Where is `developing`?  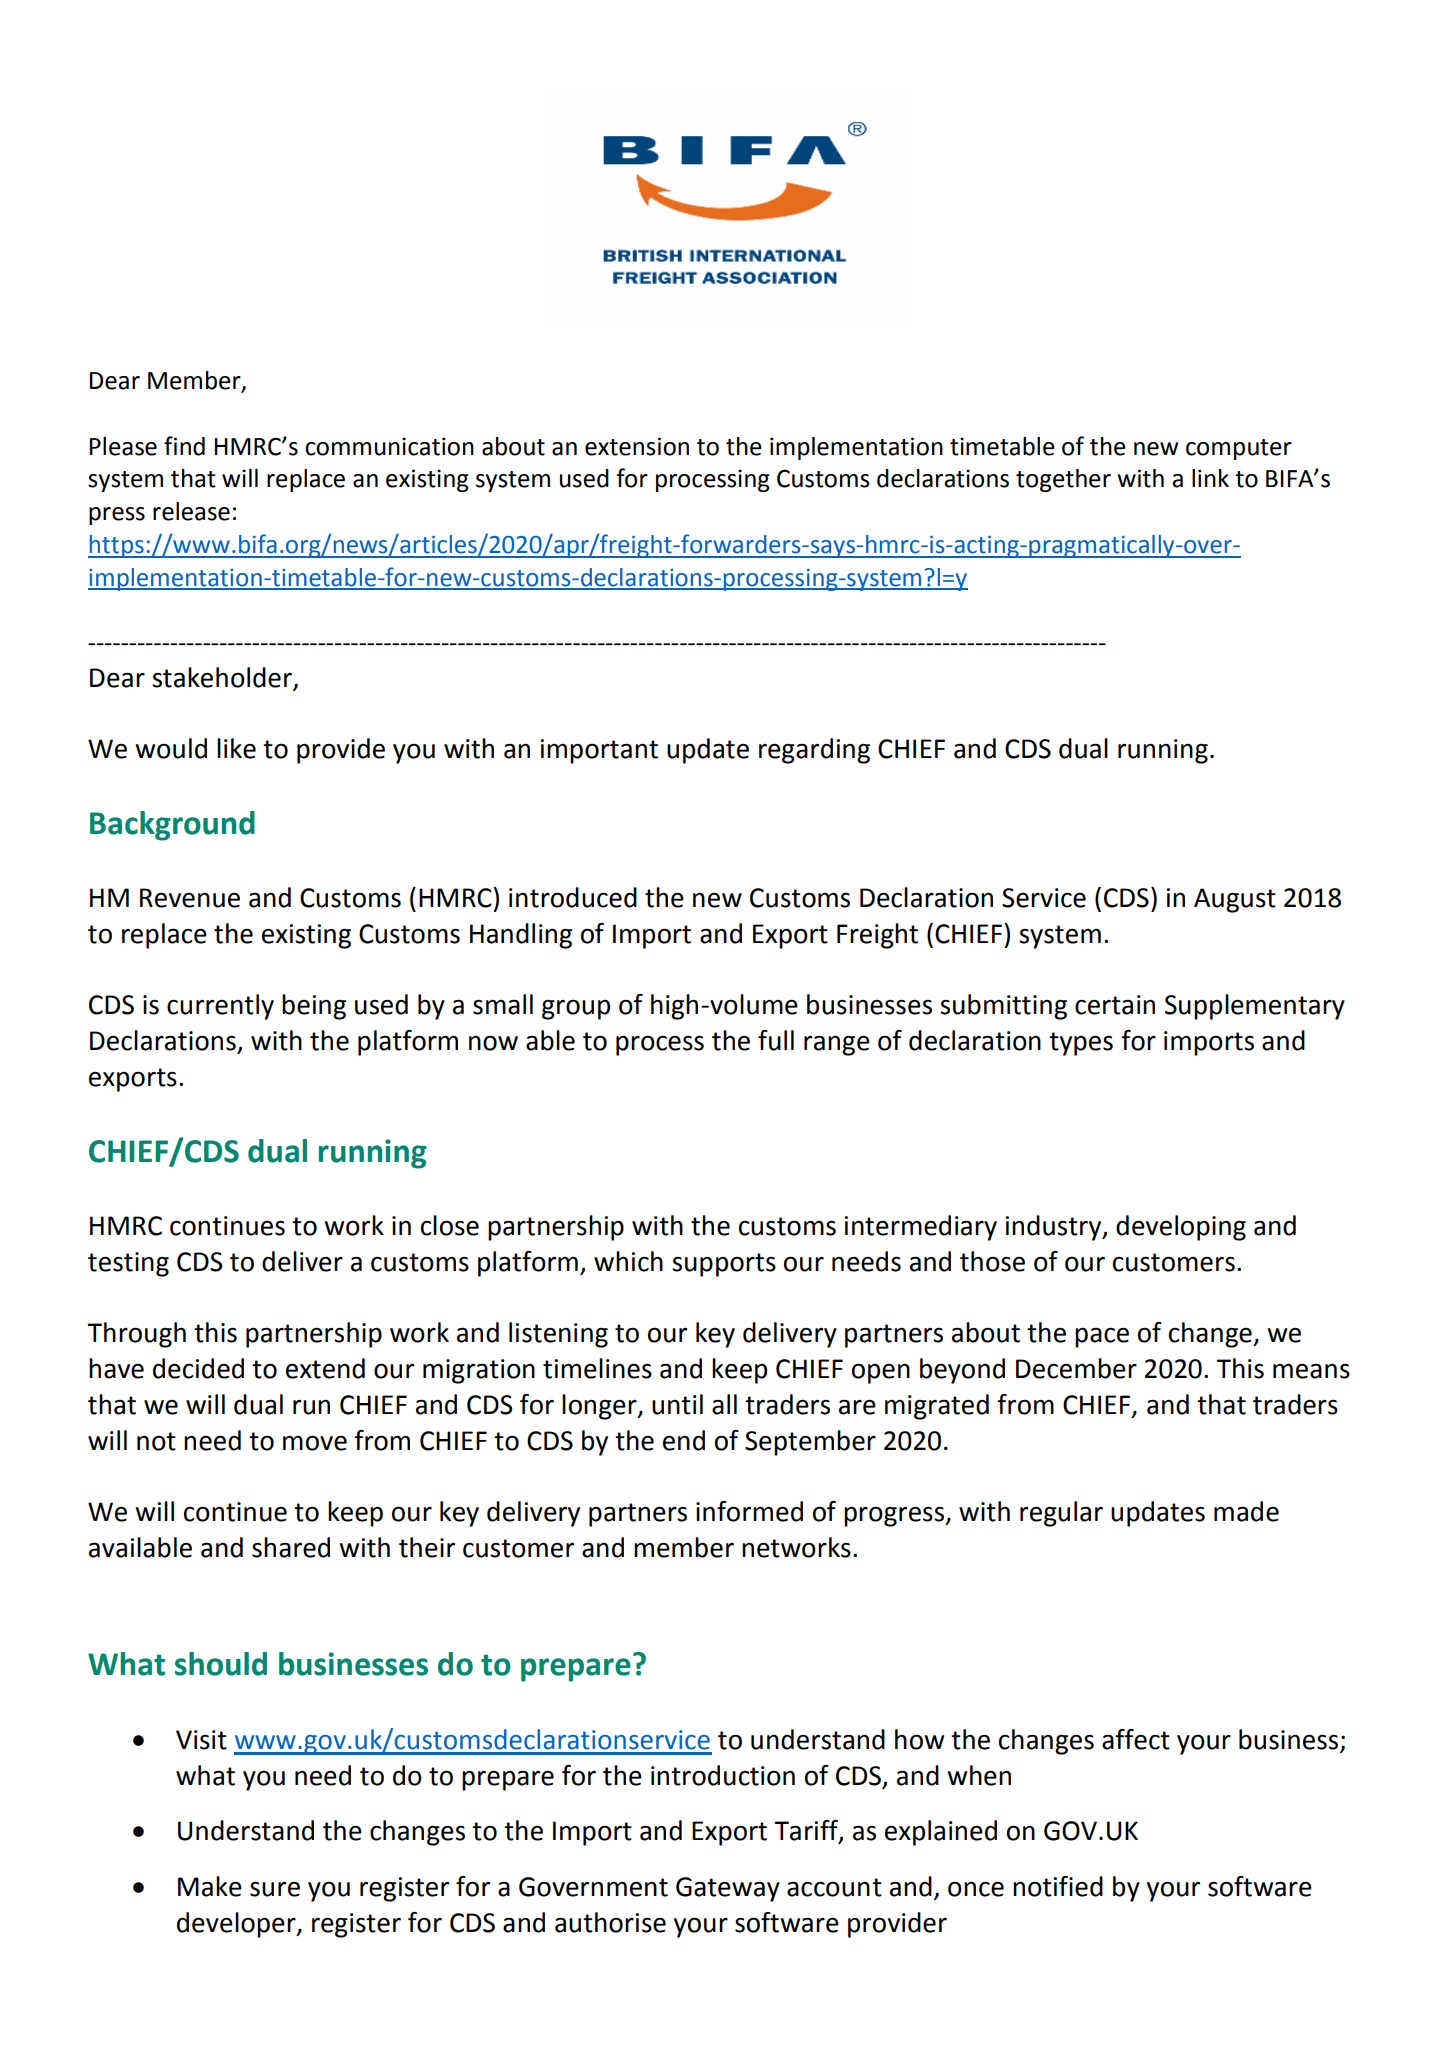 developing is located at coordinates (1181, 1228).
